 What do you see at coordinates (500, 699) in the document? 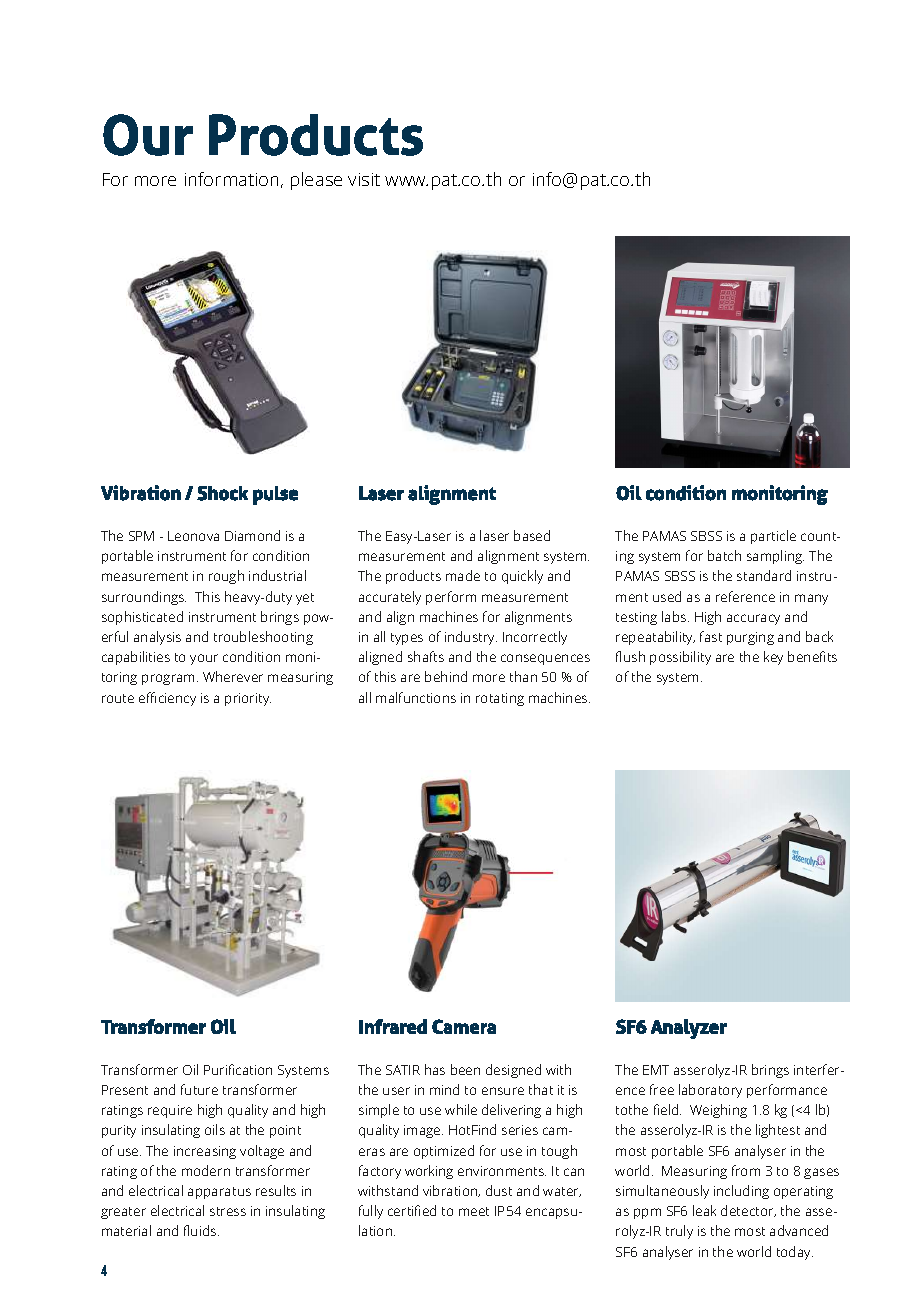
I see `rotating` at bounding box center [500, 699].
